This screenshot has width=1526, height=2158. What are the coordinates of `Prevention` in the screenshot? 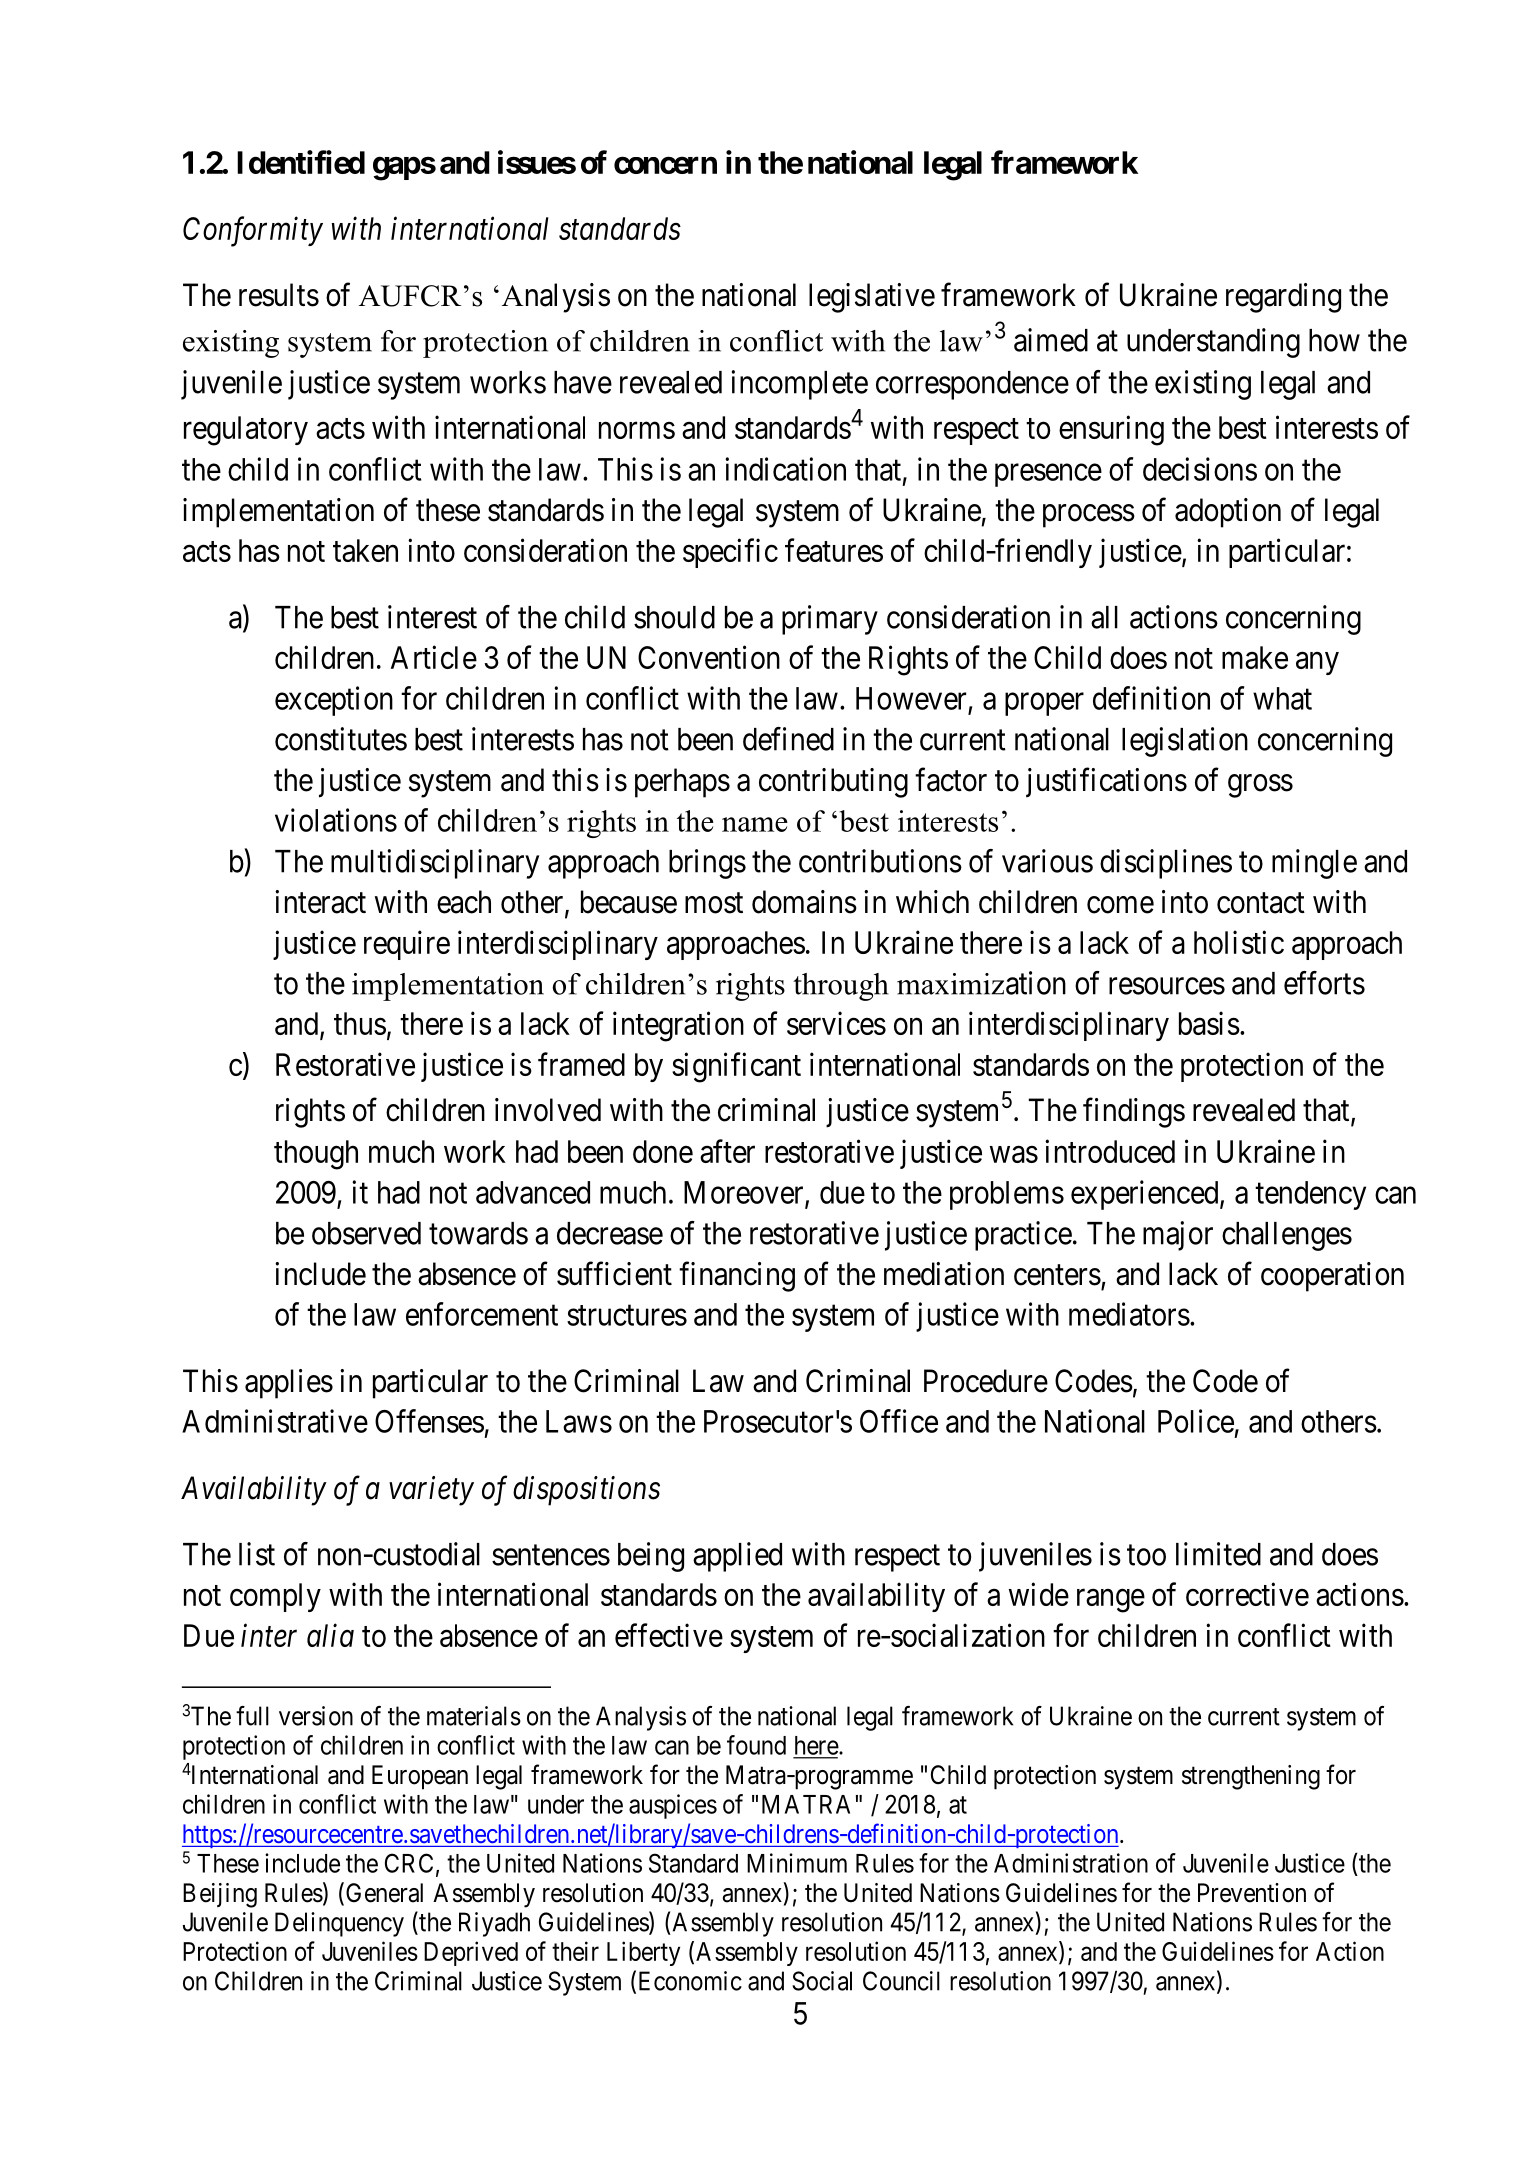 It's located at (1252, 1893).
